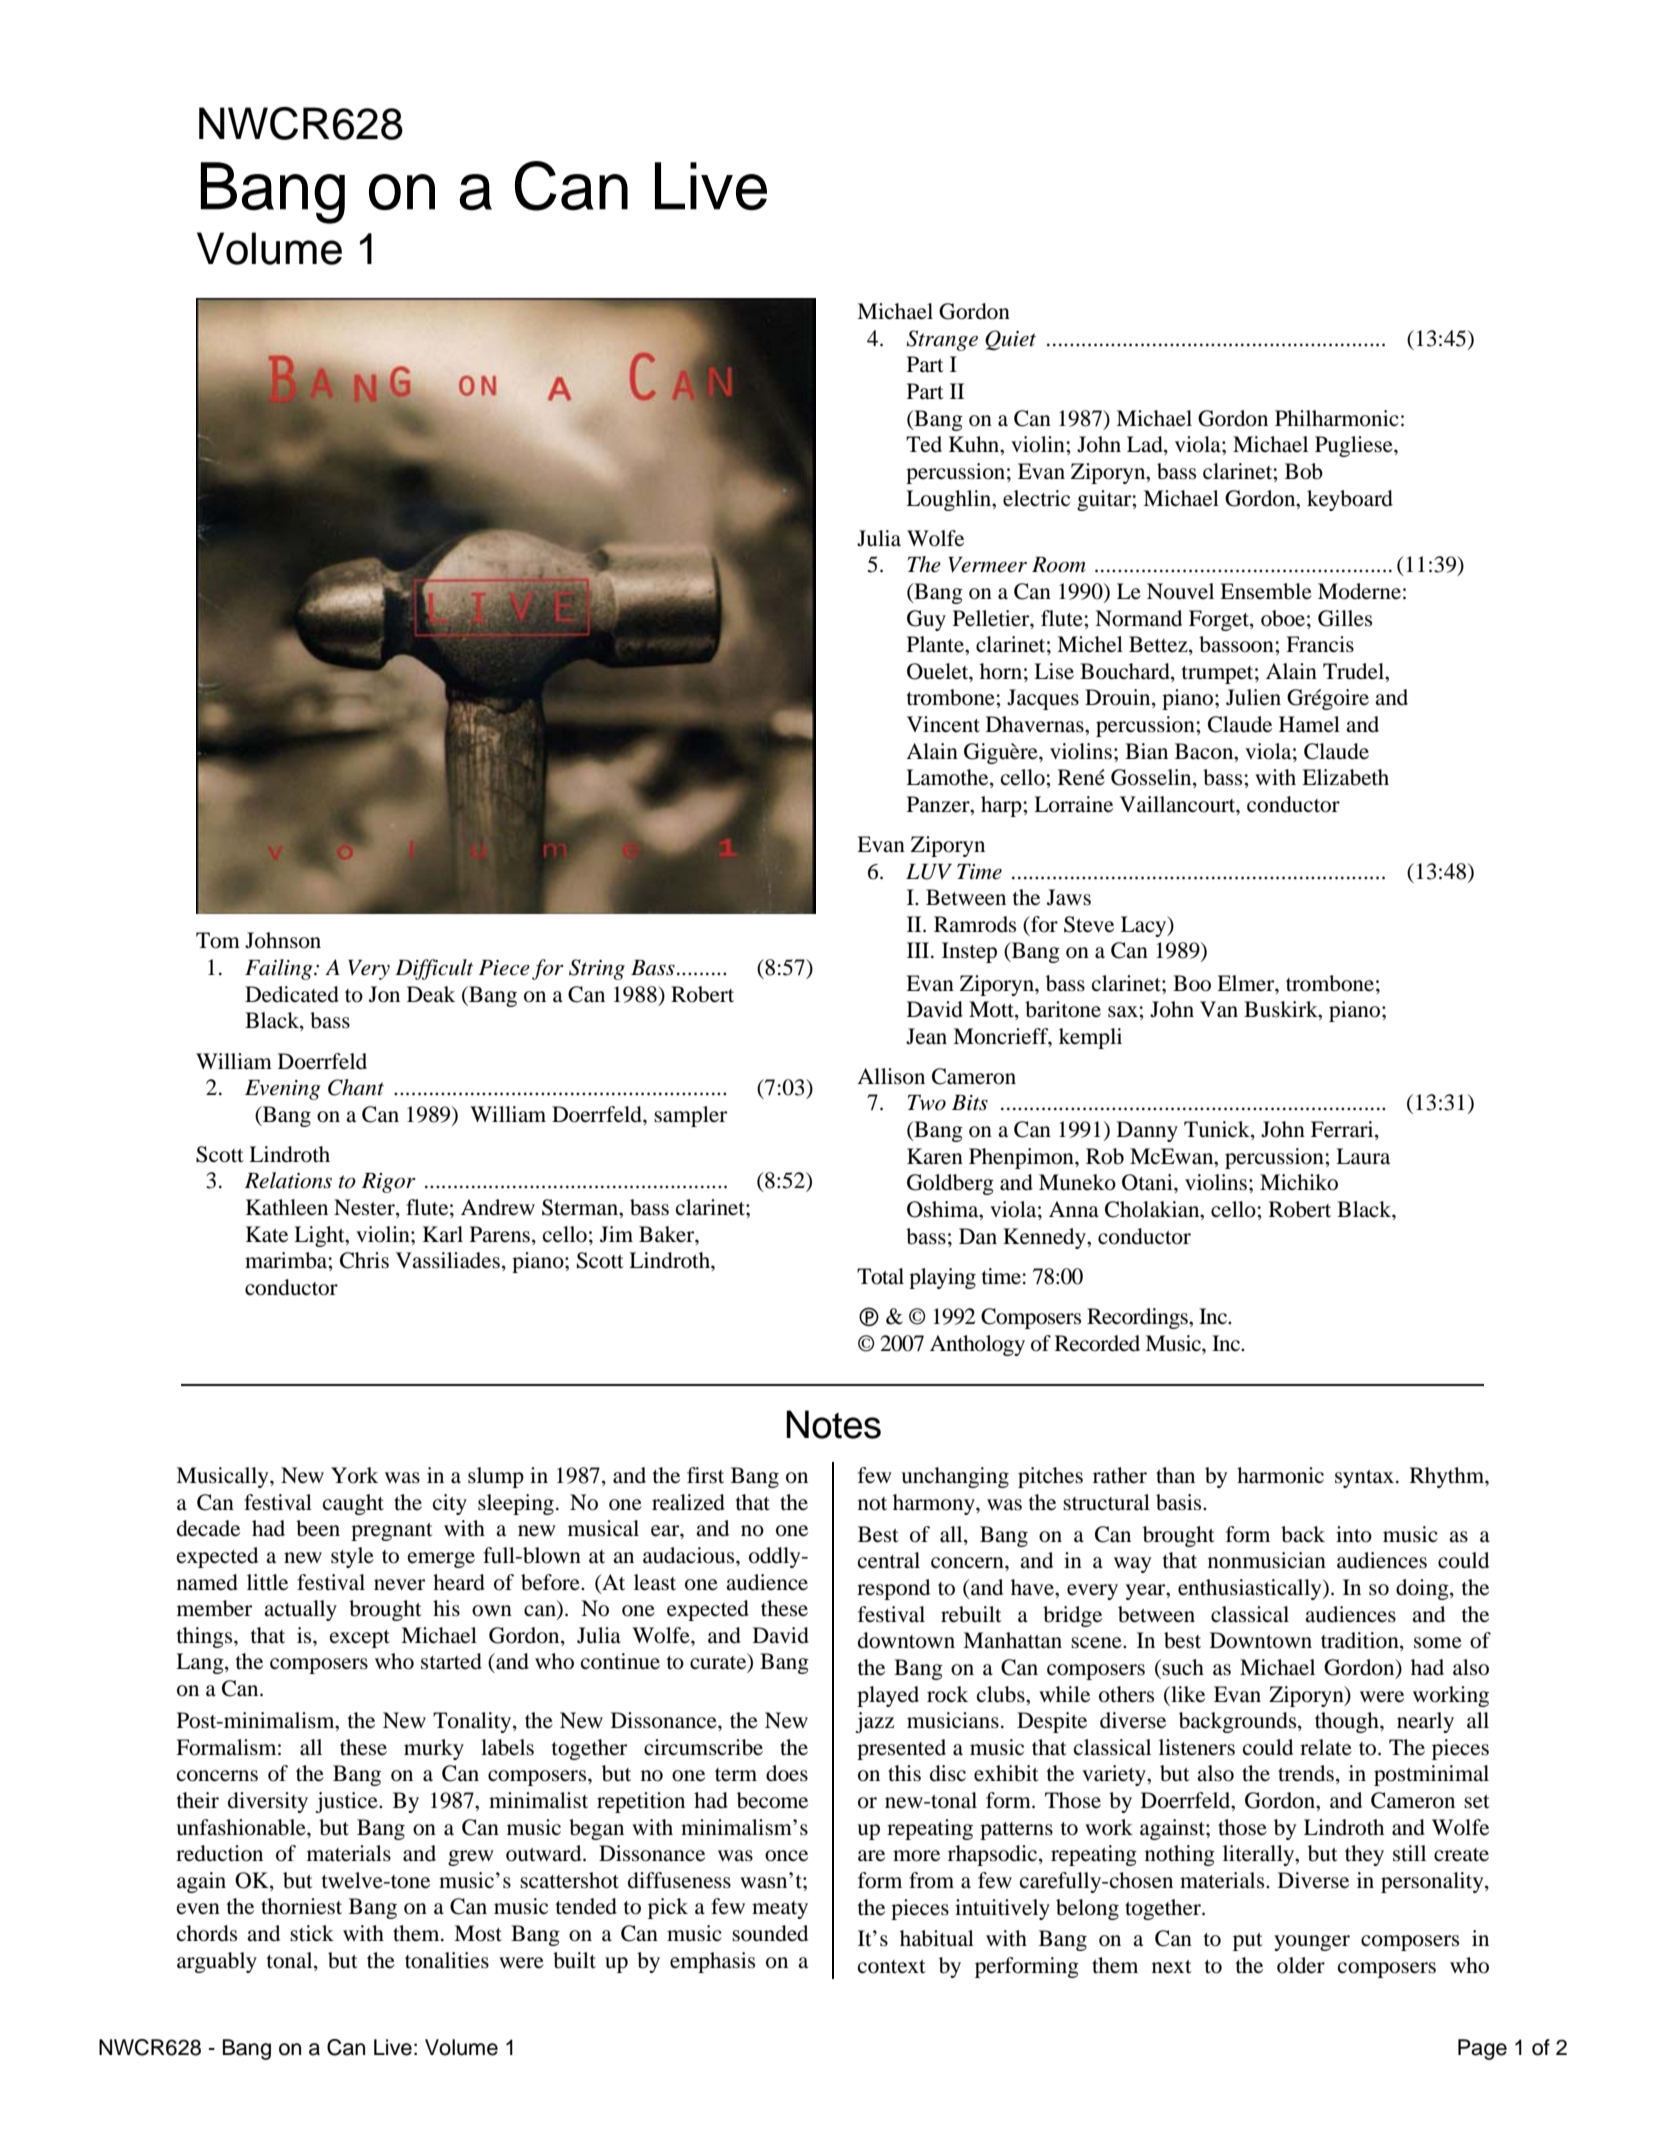  I want to click on Panzer, so click(939, 804).
